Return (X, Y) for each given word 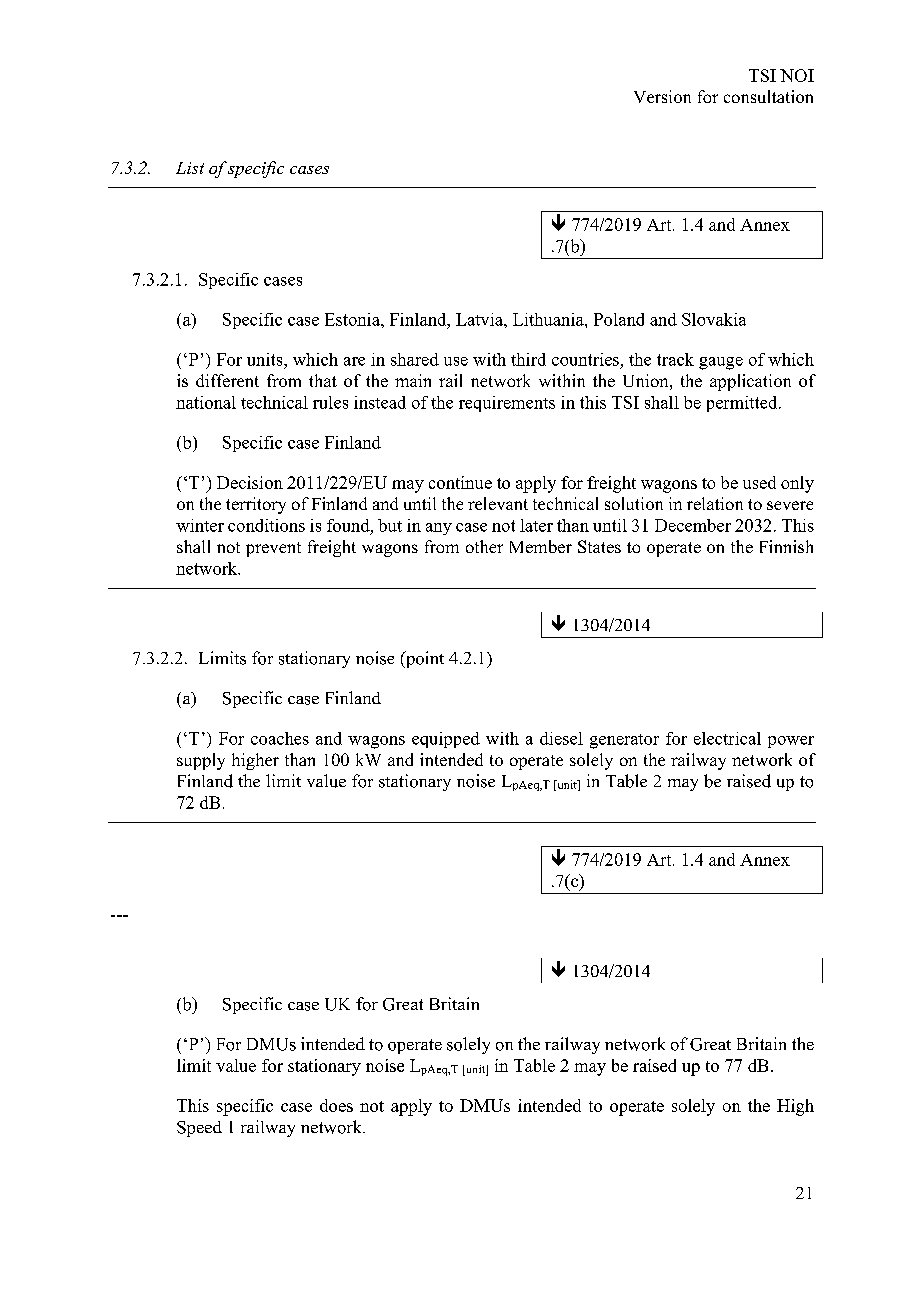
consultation (768, 96)
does (336, 1105)
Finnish (786, 546)
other (484, 546)
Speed (199, 1129)
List (190, 168)
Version (662, 96)
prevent (273, 549)
